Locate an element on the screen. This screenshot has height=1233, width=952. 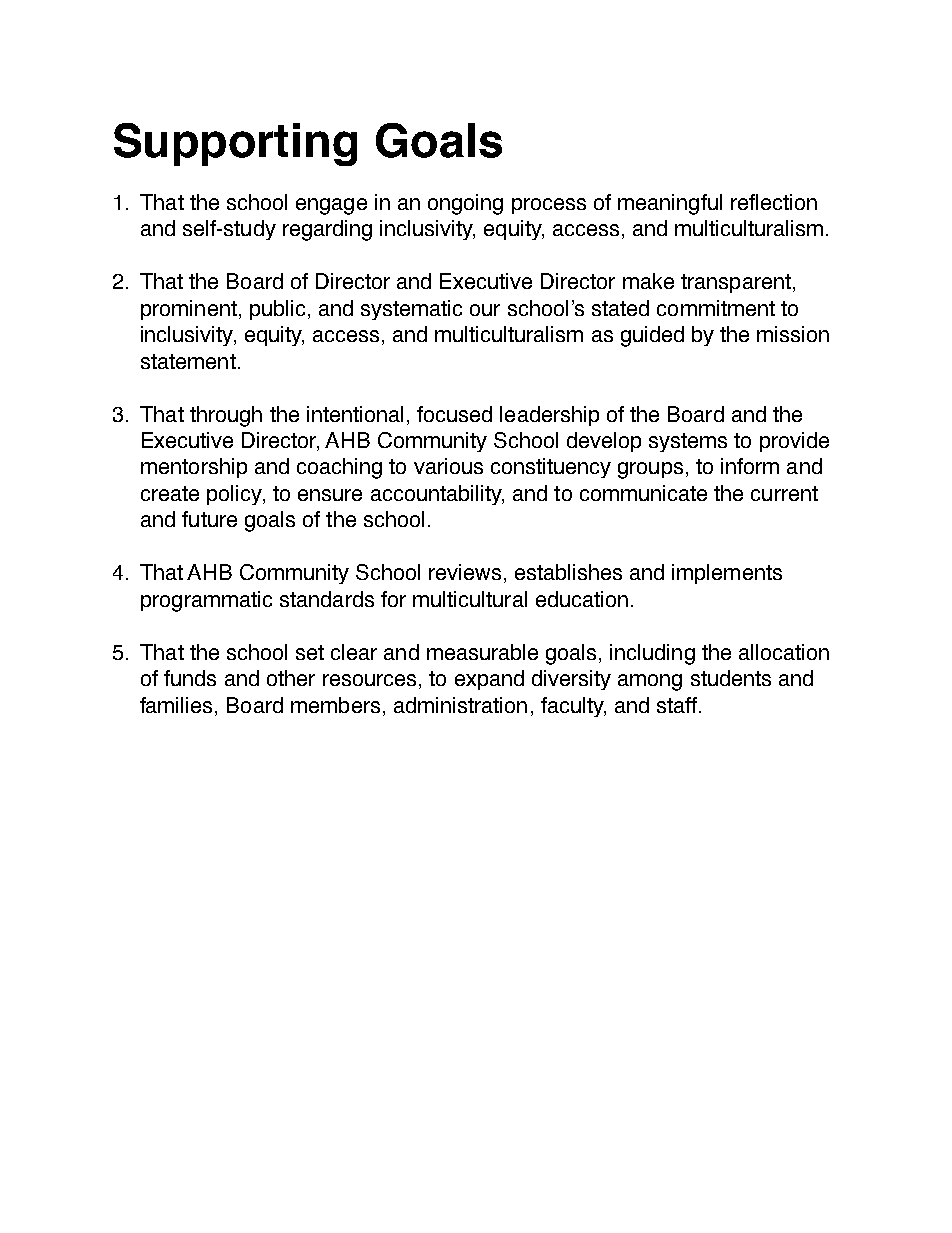
ongoing is located at coordinates (465, 204).
